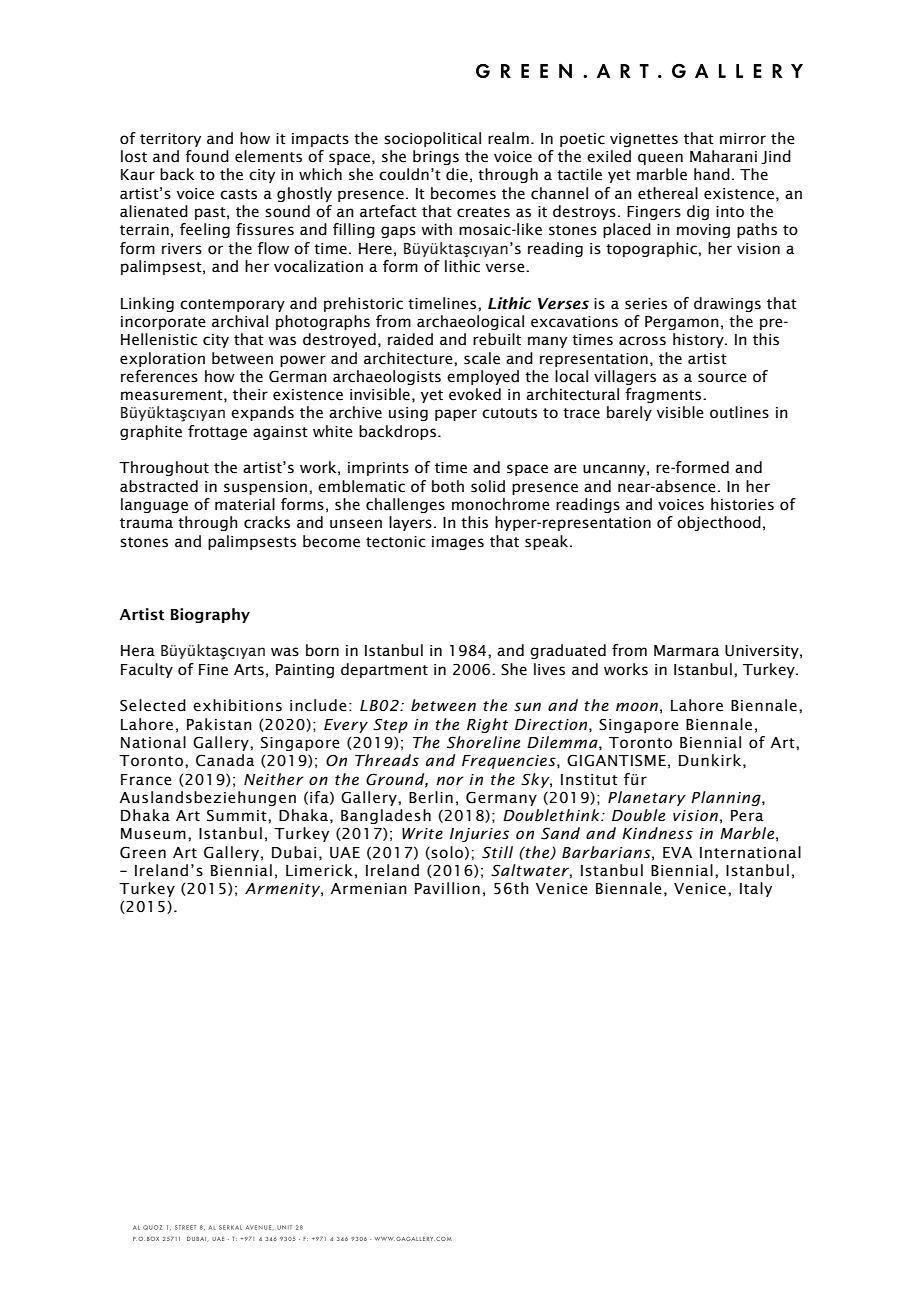 The width and height of the document is (924, 1308). What do you see at coordinates (384, 670) in the document?
I see `department` at bounding box center [384, 670].
